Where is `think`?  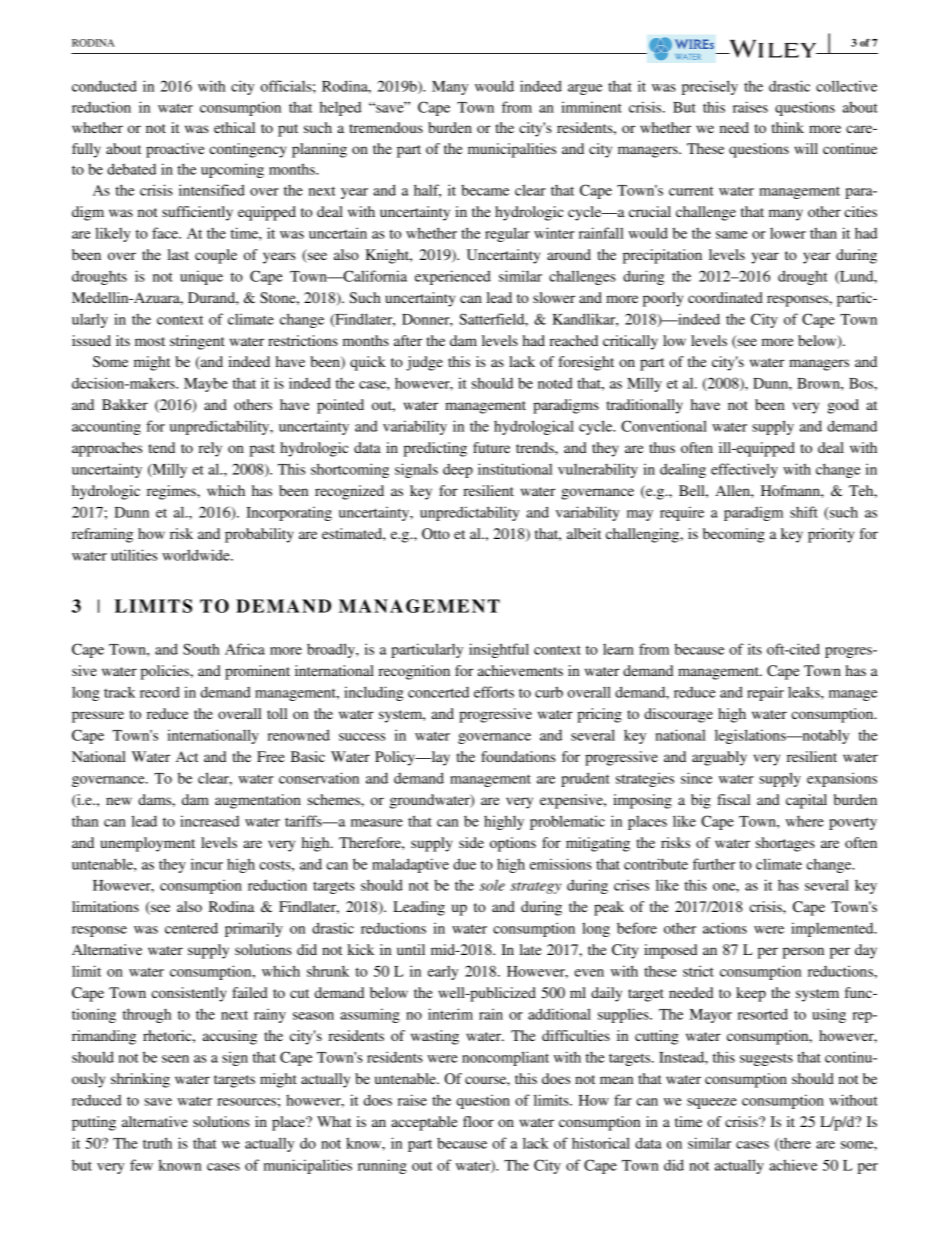
think is located at coordinates (788, 127).
